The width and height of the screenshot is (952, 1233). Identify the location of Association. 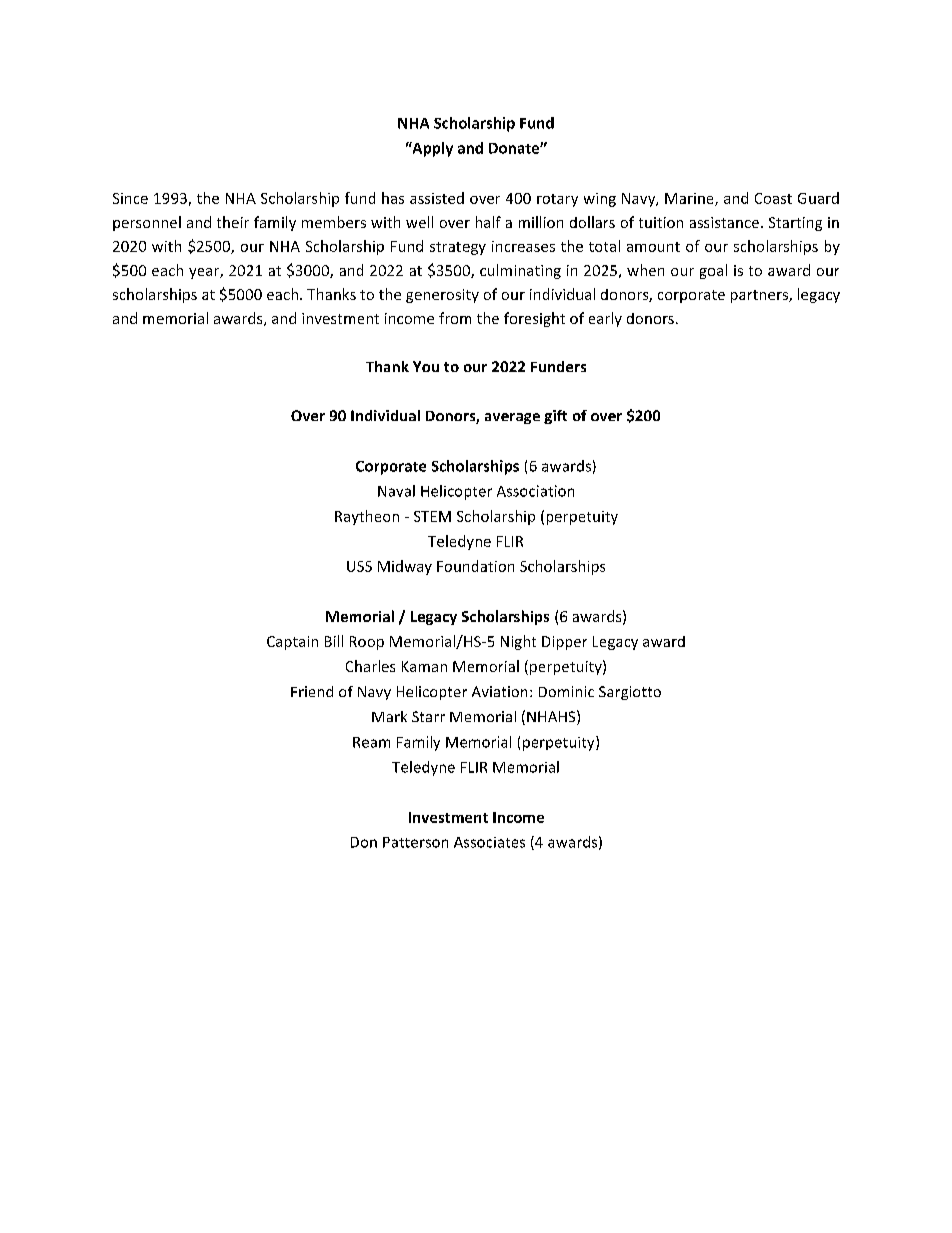
(535, 491).
